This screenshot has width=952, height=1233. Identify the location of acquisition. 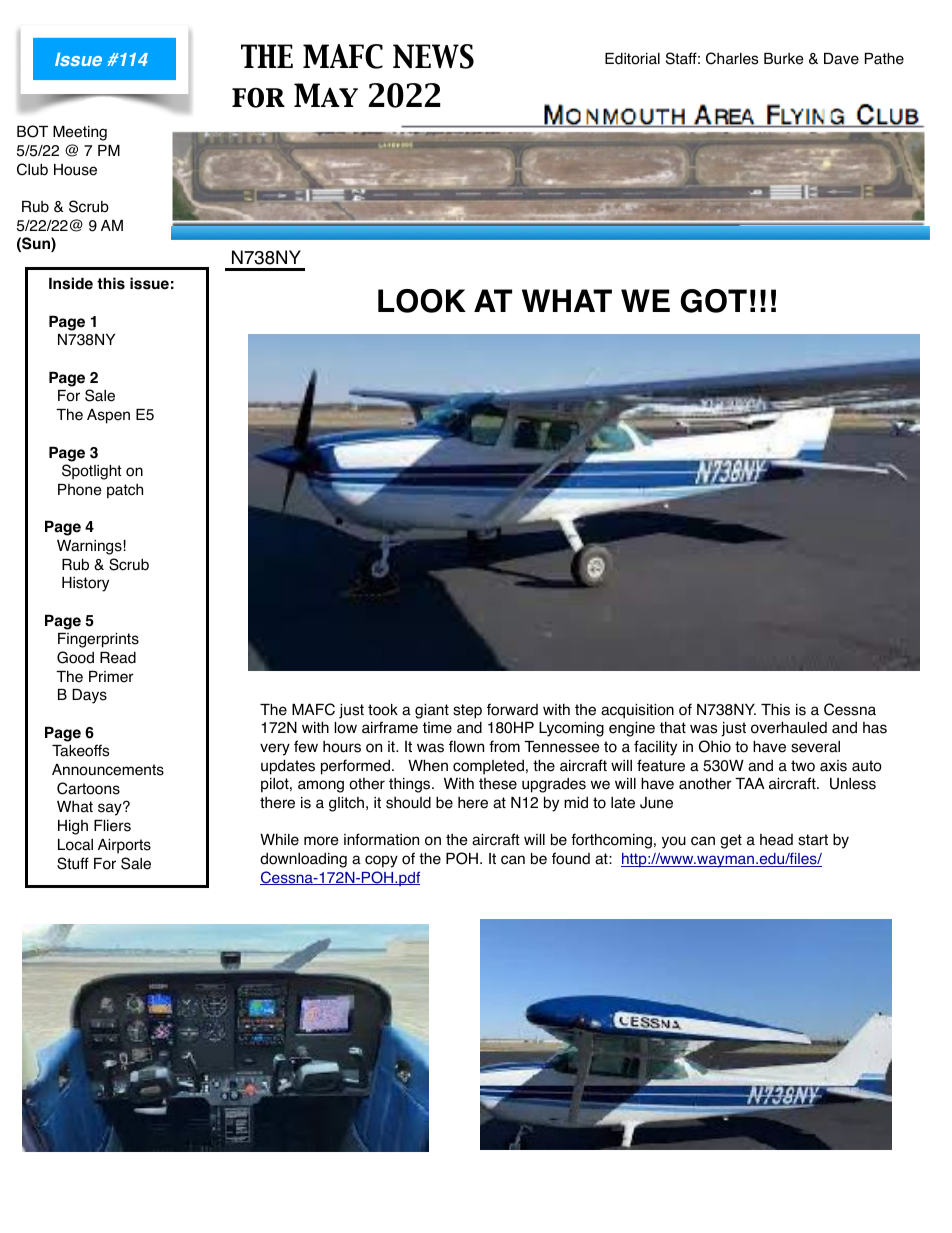
(637, 711).
